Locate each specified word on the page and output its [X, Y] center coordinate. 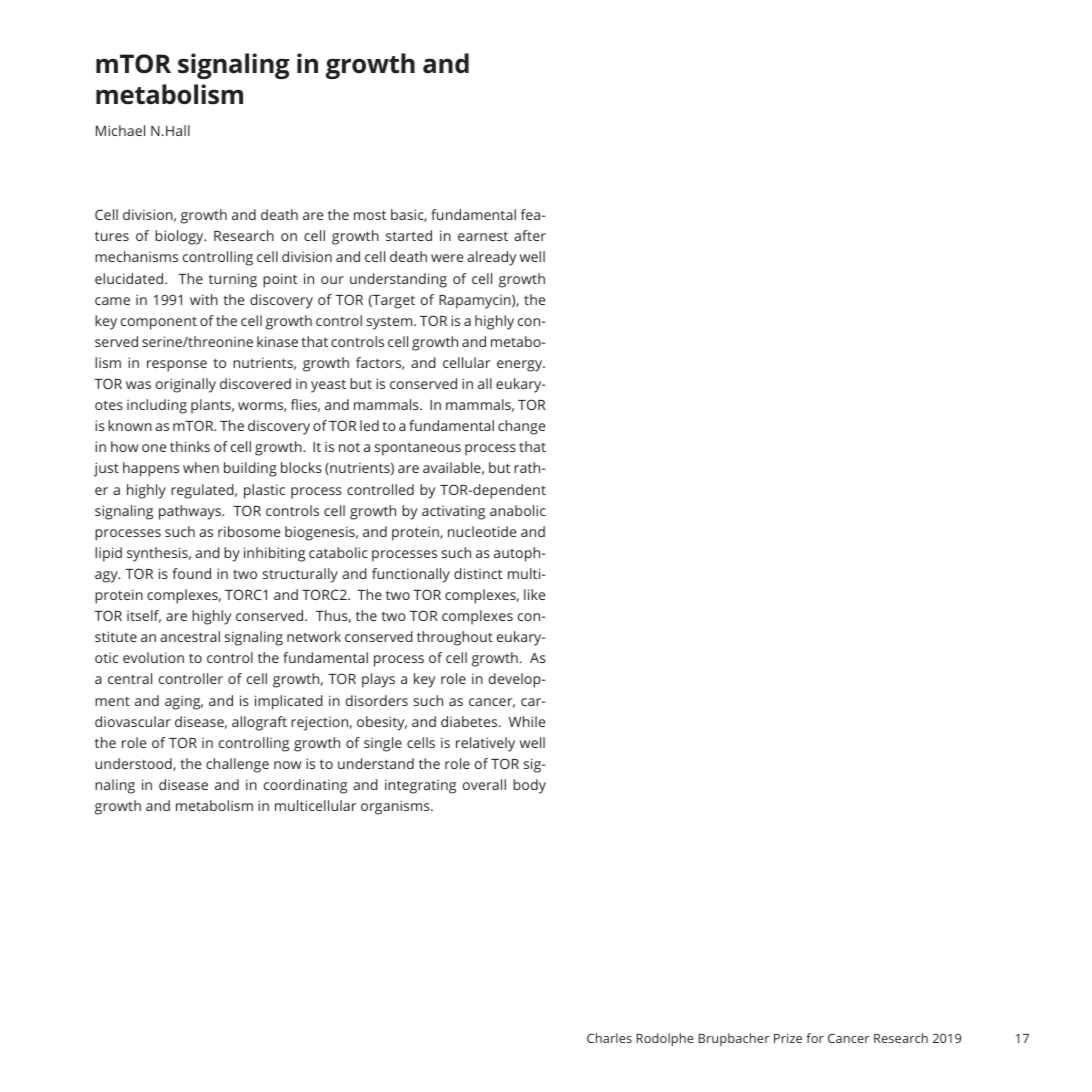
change [521, 427]
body [529, 786]
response [177, 366]
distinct [478, 573]
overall [484, 784]
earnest [483, 236]
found [192, 573]
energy [521, 366]
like [534, 594]
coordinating [305, 786]
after [530, 235]
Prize [788, 1038]
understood [134, 764]
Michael [120, 130]
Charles [609, 1038]
